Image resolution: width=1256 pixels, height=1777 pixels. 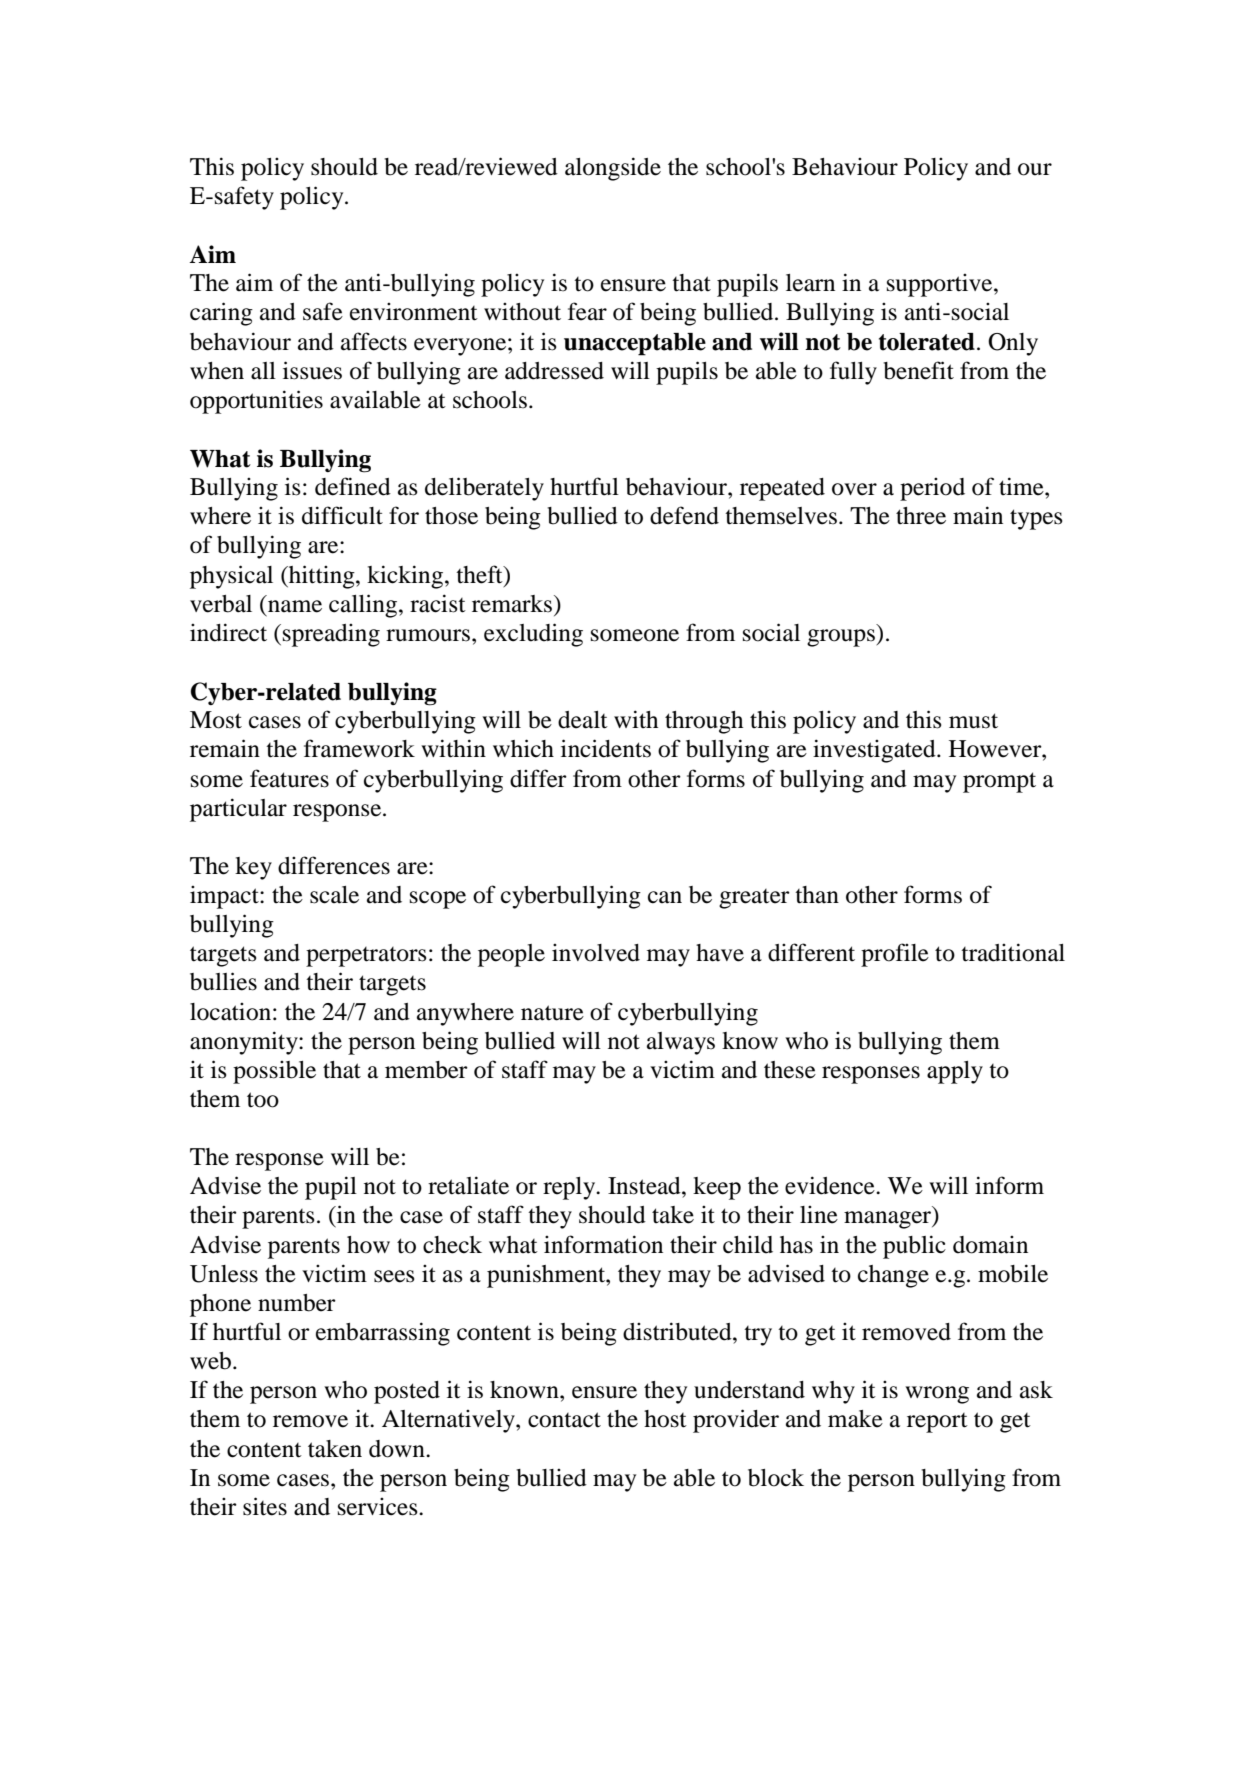 I want to click on always, so click(x=681, y=1043).
